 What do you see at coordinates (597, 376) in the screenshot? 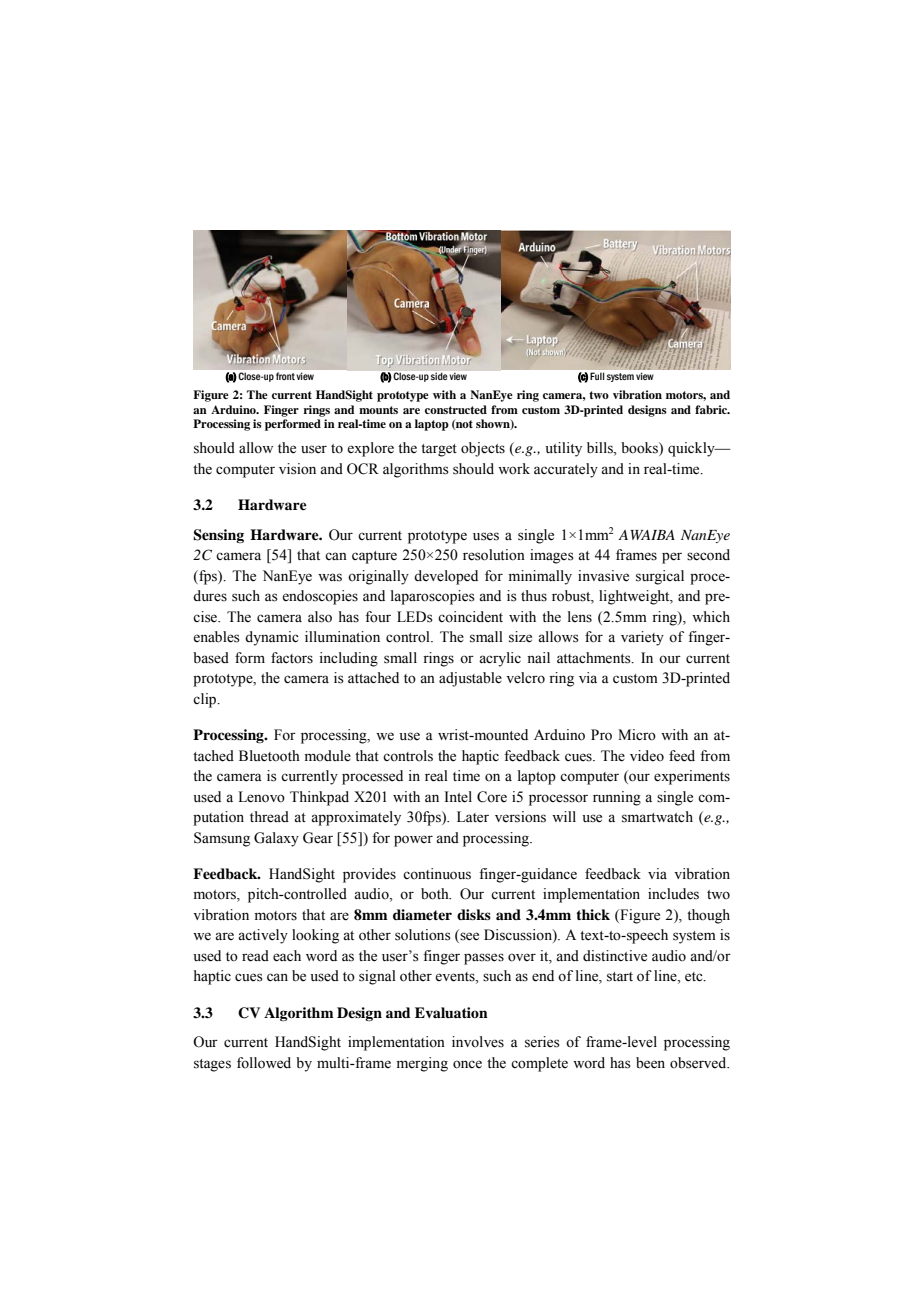
I see `Full` at bounding box center [597, 376].
